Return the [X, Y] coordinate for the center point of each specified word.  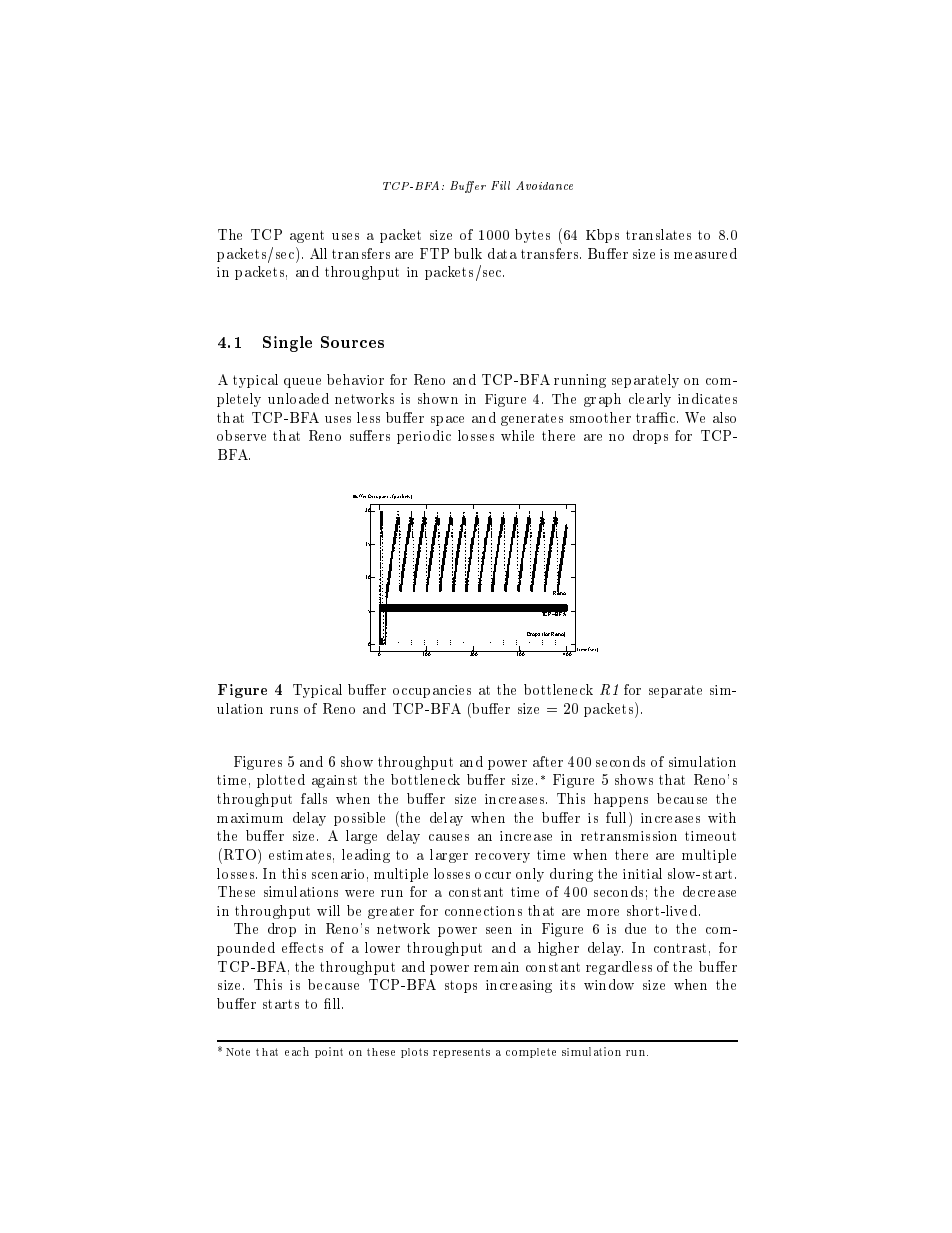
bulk [468, 253]
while [517, 435]
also [724, 417]
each [297, 1051]
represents [461, 1053]
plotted [281, 781]
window [609, 984]
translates [658, 234]
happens [621, 800]
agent [307, 236]
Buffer [359, 496]
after [548, 761]
